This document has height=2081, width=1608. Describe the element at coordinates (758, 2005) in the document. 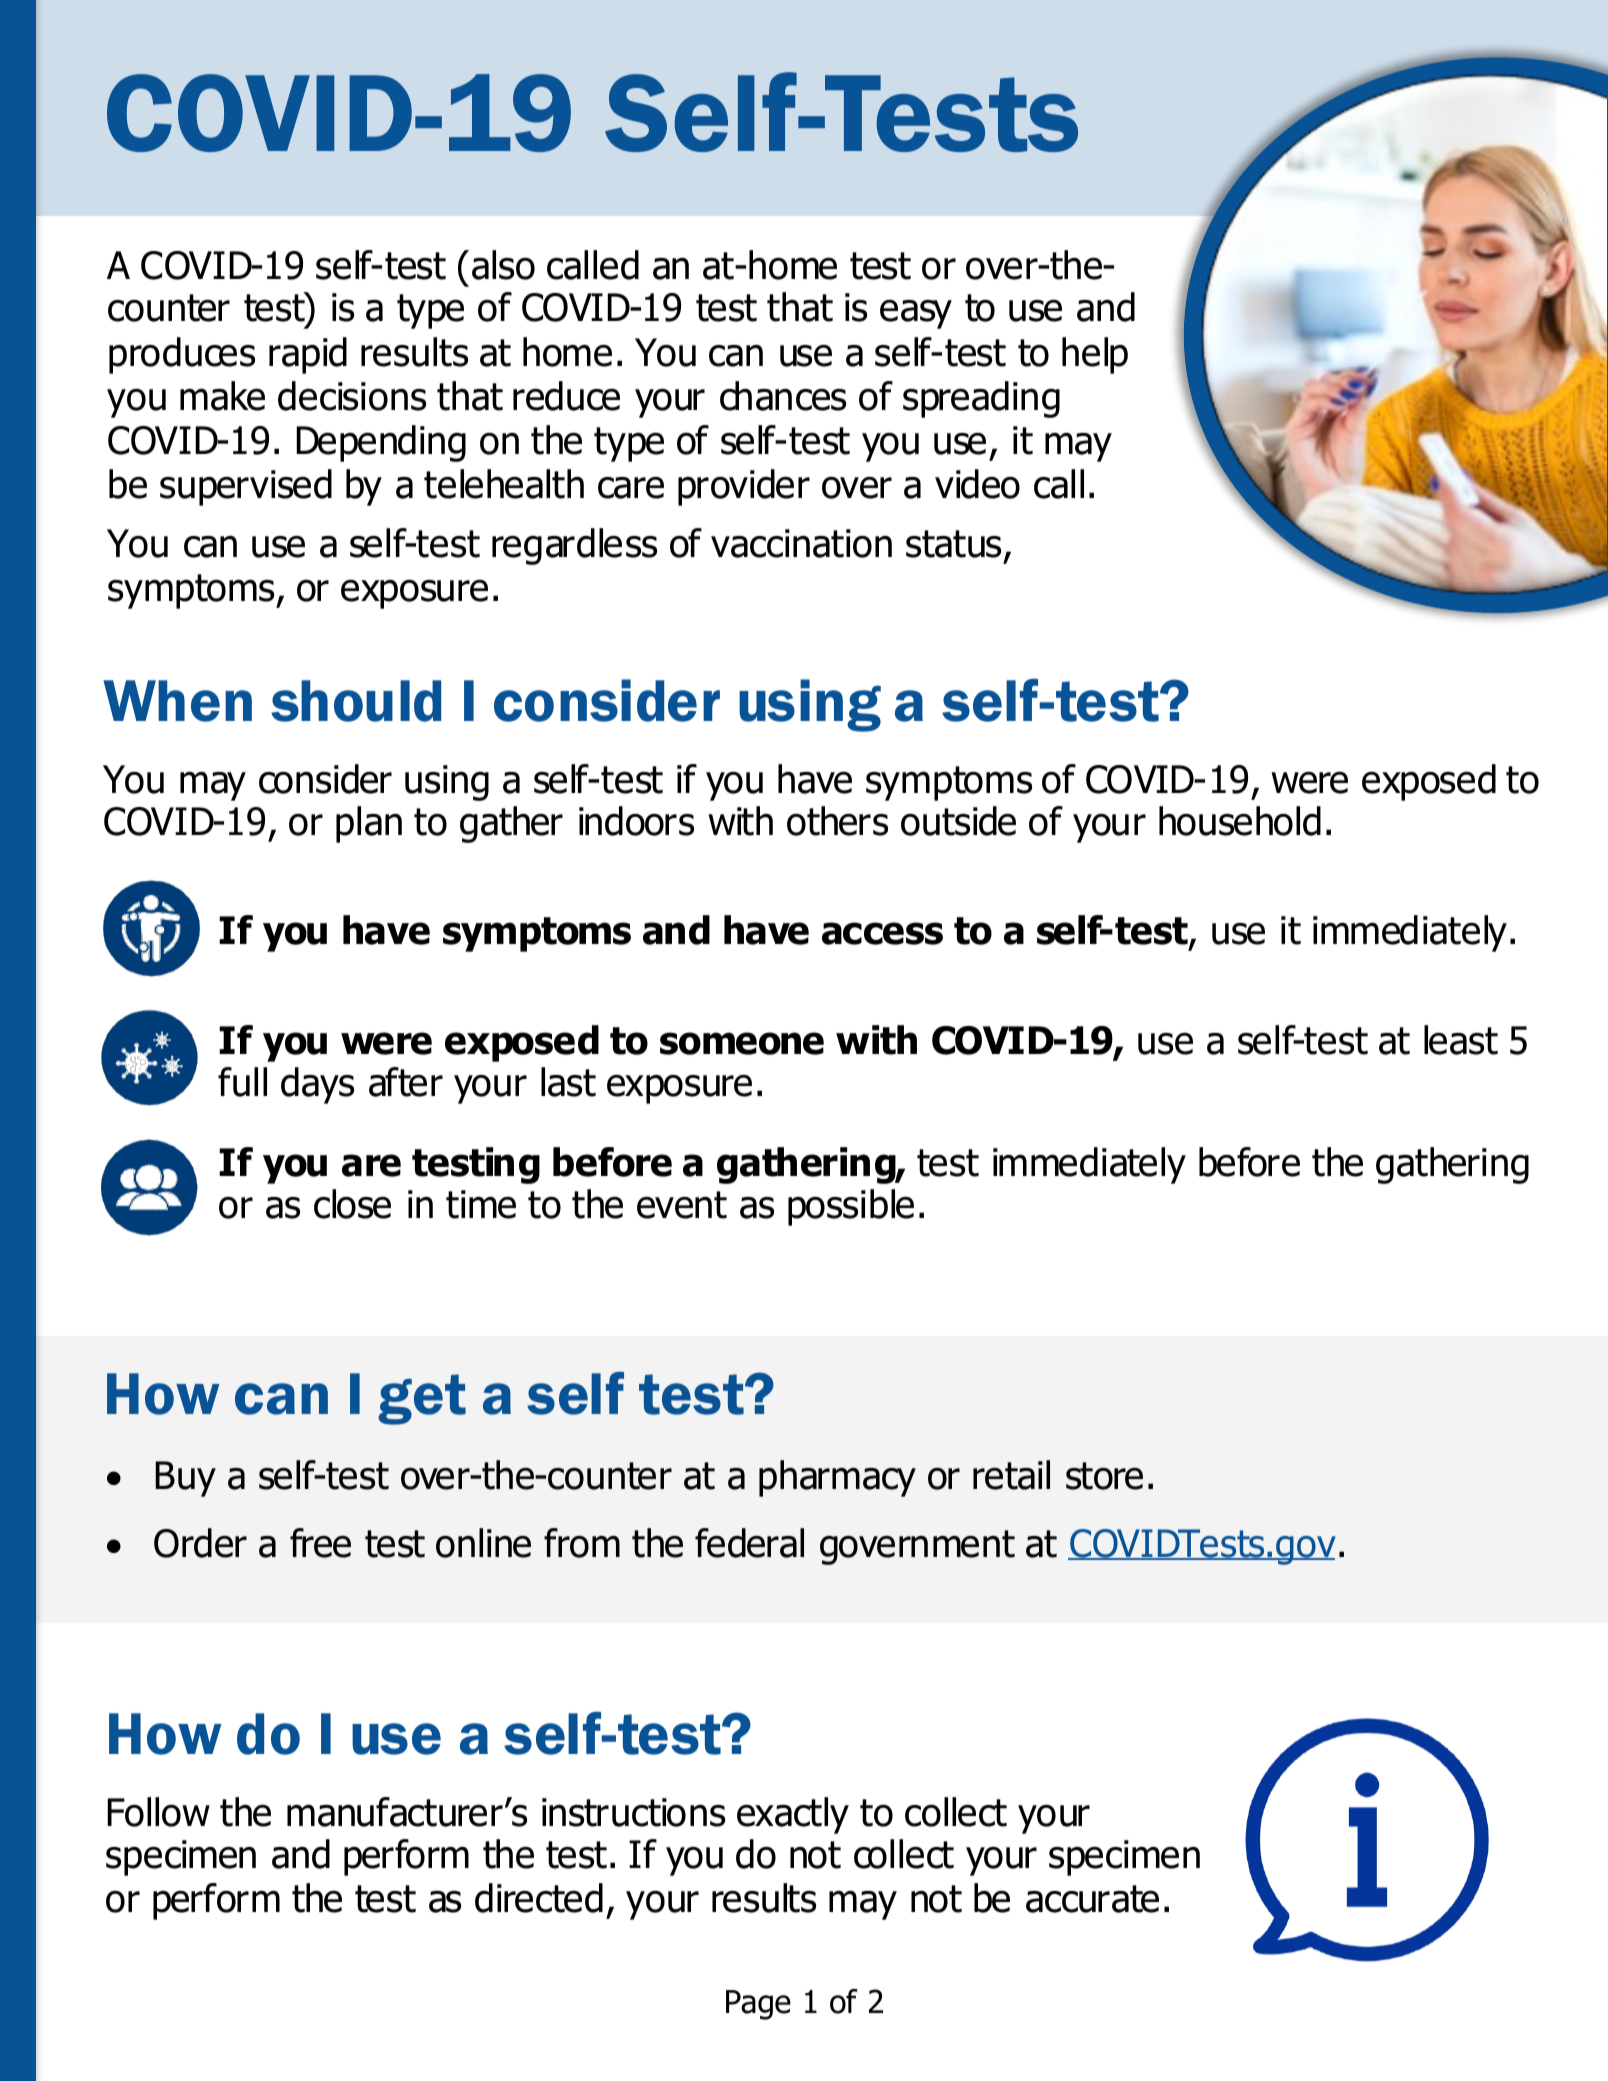

I see `Page` at that location.
